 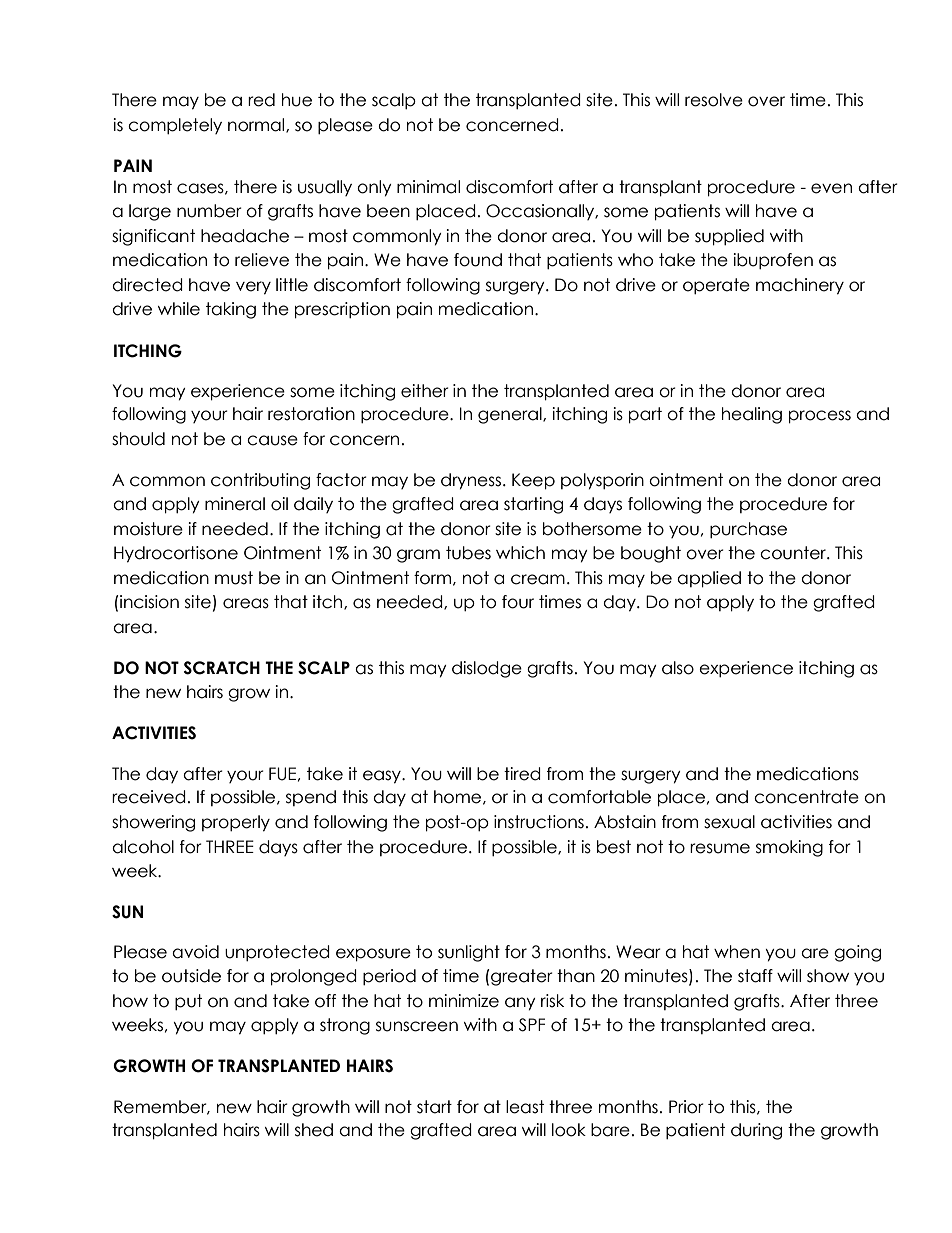 I want to click on healing, so click(x=752, y=415).
